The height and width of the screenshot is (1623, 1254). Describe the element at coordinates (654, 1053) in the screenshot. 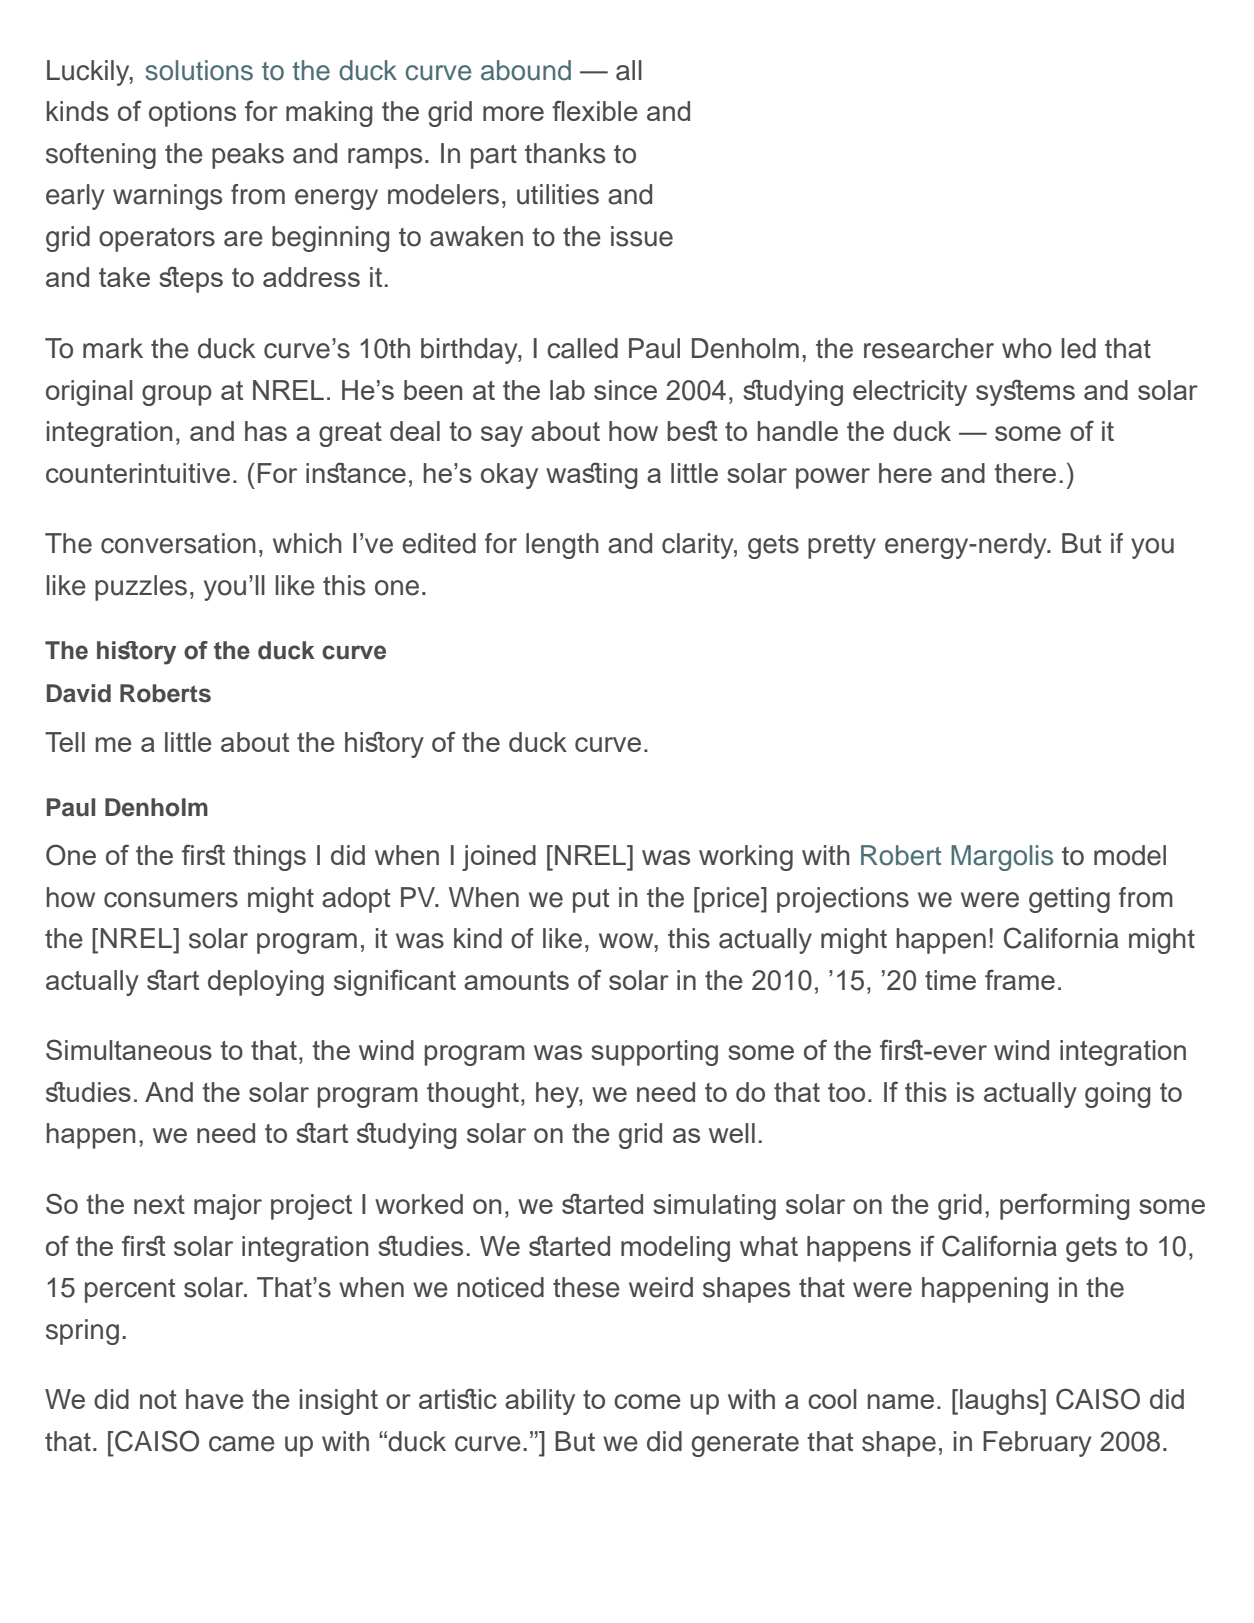

I see `supporting` at that location.
